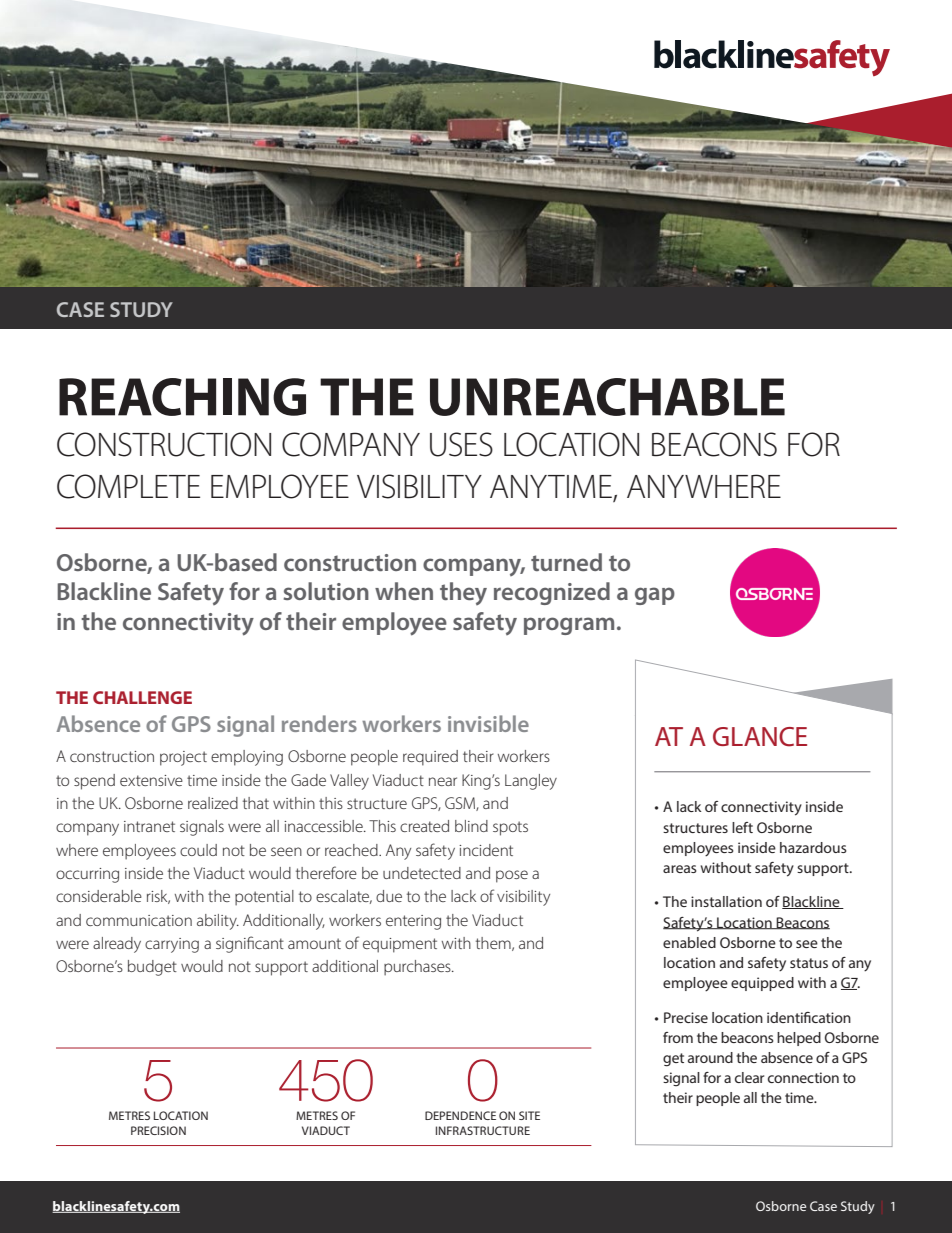  What do you see at coordinates (430, 758) in the image?
I see `required` at bounding box center [430, 758].
